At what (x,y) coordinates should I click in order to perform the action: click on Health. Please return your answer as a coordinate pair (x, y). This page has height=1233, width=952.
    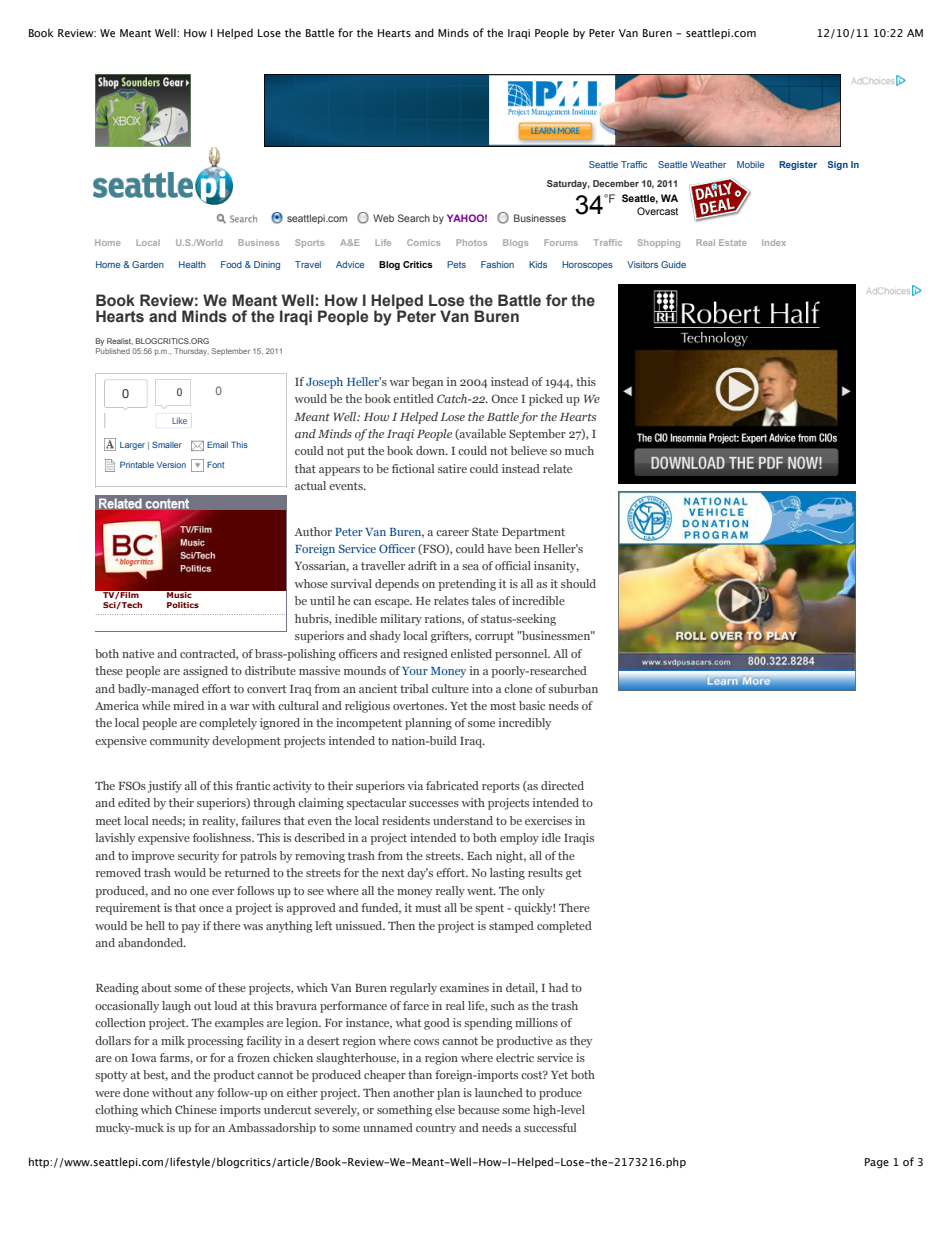
    Looking at the image, I should click on (192, 264).
